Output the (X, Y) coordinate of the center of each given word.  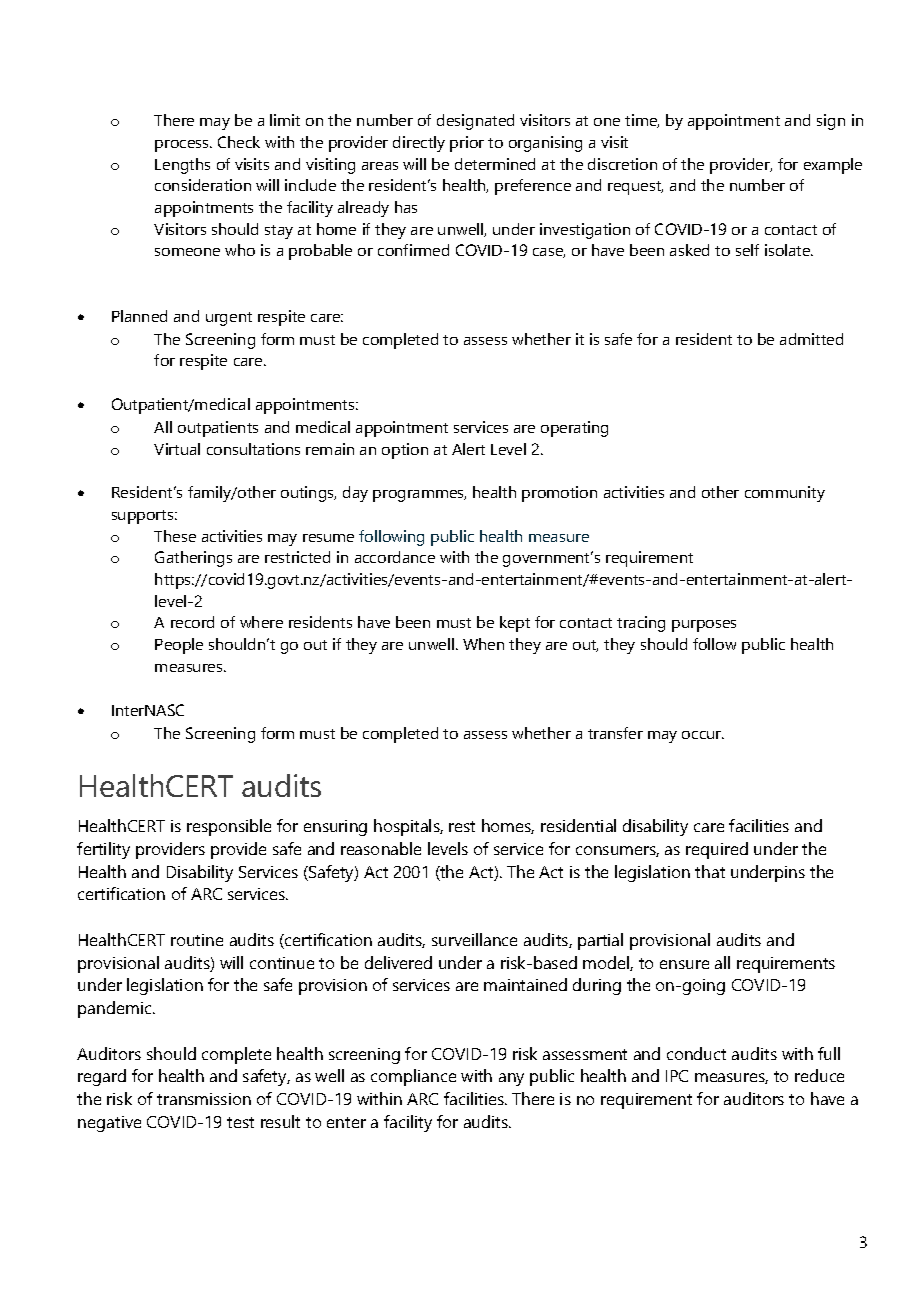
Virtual (177, 449)
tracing (641, 624)
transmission (204, 1099)
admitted (811, 339)
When (483, 644)
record (192, 622)
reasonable (381, 848)
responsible (229, 827)
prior (467, 144)
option (405, 451)
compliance (413, 1077)
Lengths (182, 166)
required (717, 850)
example (833, 166)
